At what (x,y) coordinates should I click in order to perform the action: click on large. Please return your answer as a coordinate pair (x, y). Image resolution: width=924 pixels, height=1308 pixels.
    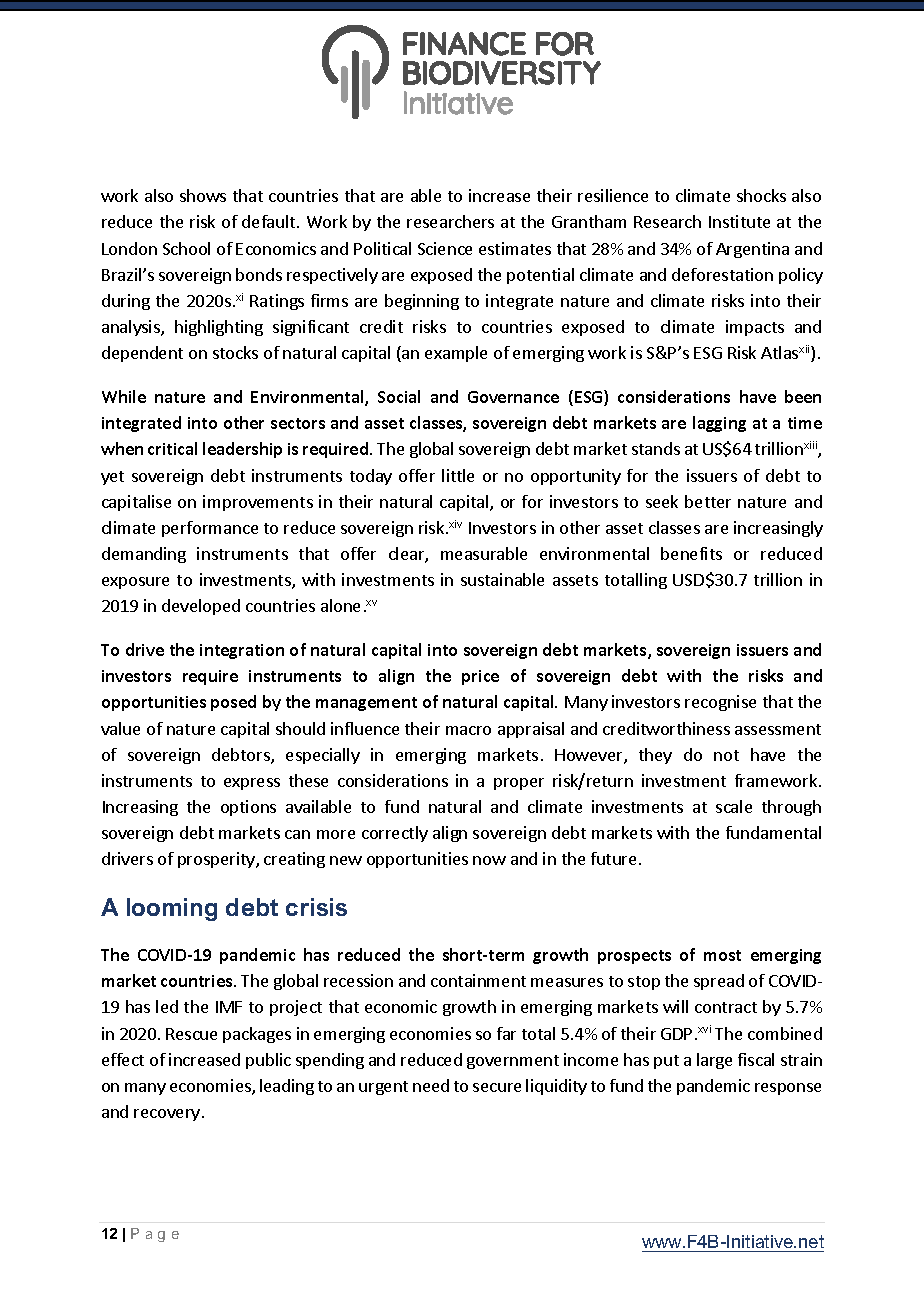
    Looking at the image, I should click on (714, 1061).
